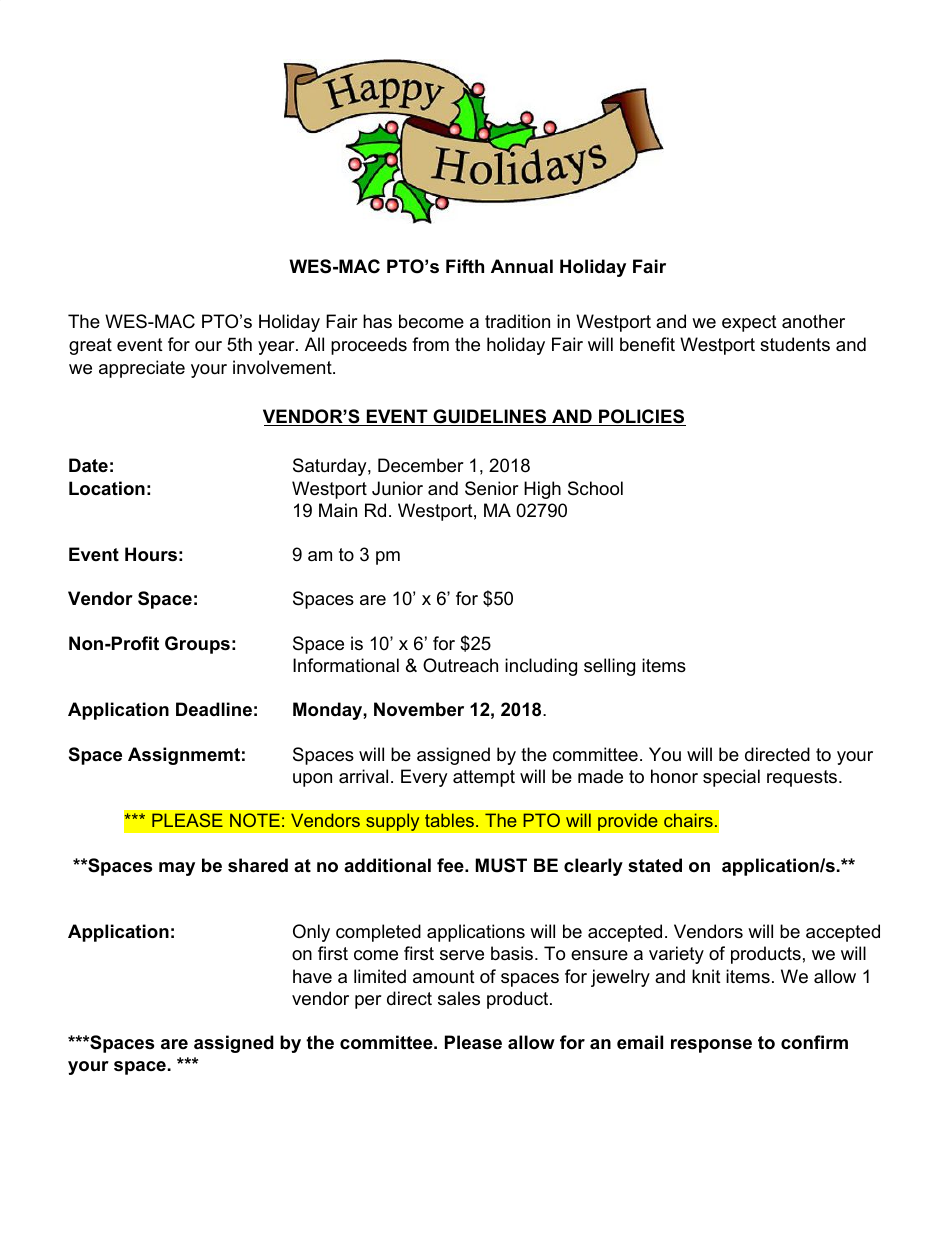 This screenshot has height=1233, width=952. What do you see at coordinates (465, 266) in the screenshot?
I see `Fifth` at bounding box center [465, 266].
